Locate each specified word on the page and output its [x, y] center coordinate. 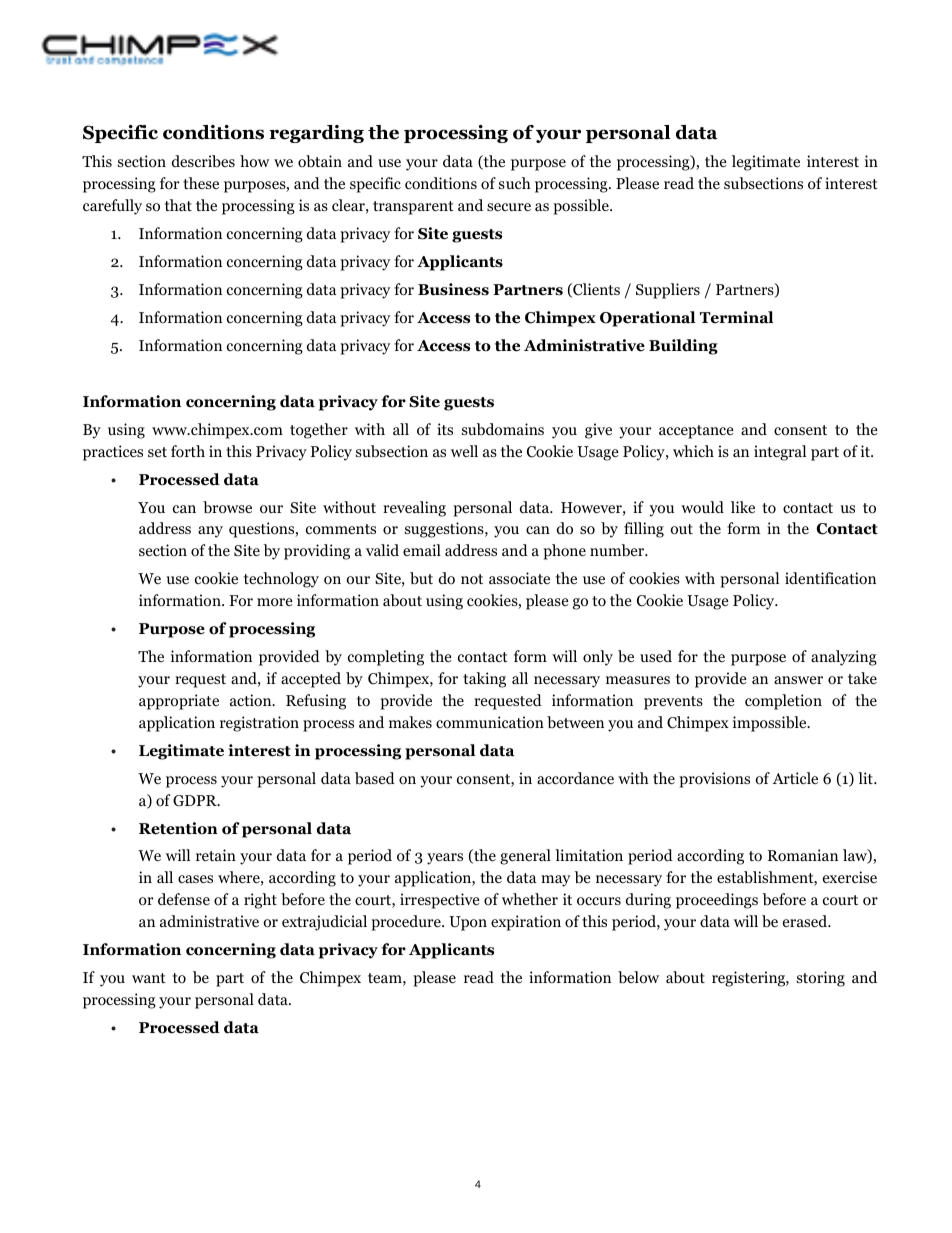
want [149, 978]
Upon [468, 923]
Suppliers [668, 291]
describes [203, 161]
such [515, 183]
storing [821, 979]
